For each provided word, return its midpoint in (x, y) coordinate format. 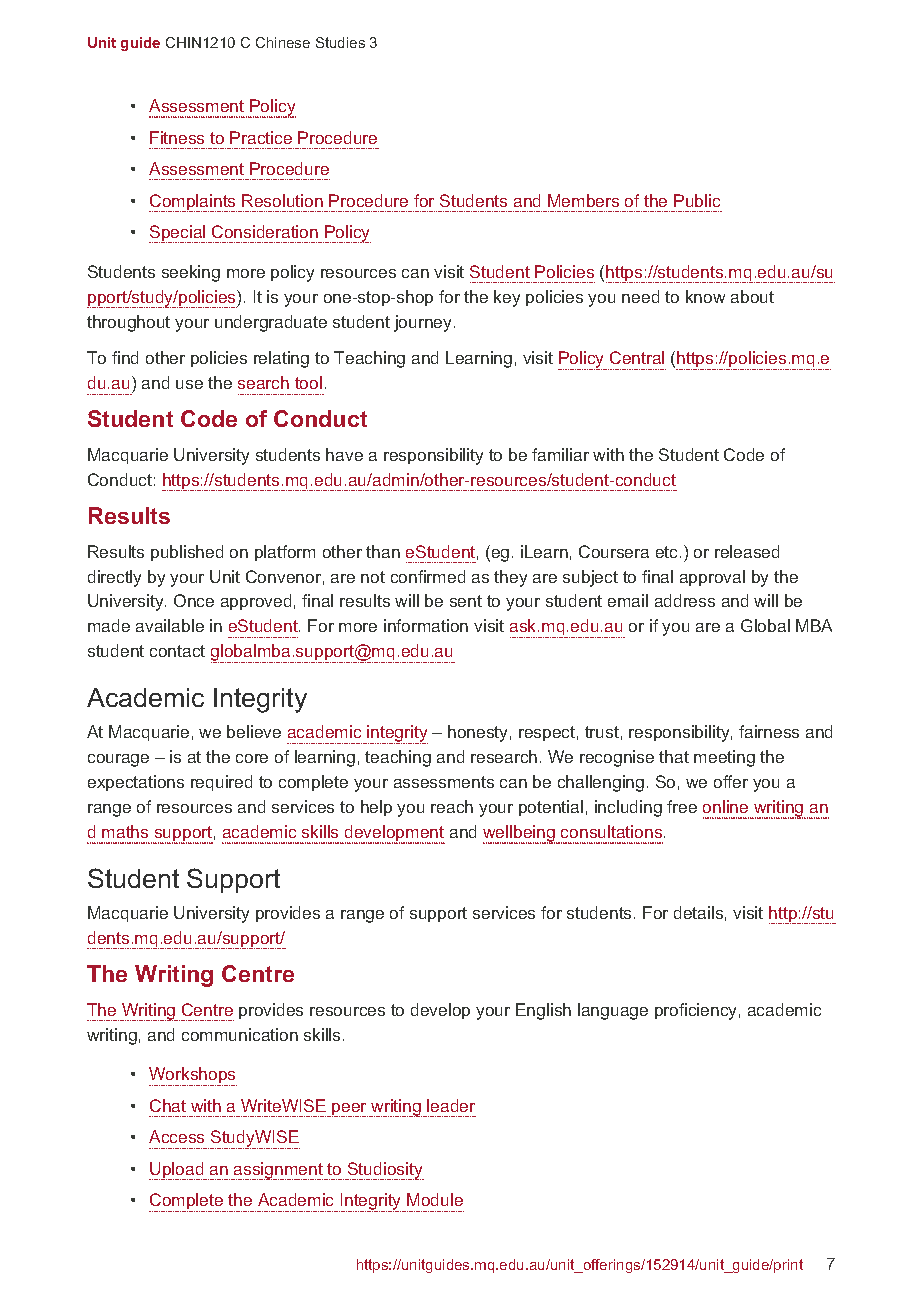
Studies (340, 42)
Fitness (177, 137)
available (170, 625)
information (426, 625)
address (685, 600)
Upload (177, 1171)
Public (697, 200)
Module (435, 1199)
